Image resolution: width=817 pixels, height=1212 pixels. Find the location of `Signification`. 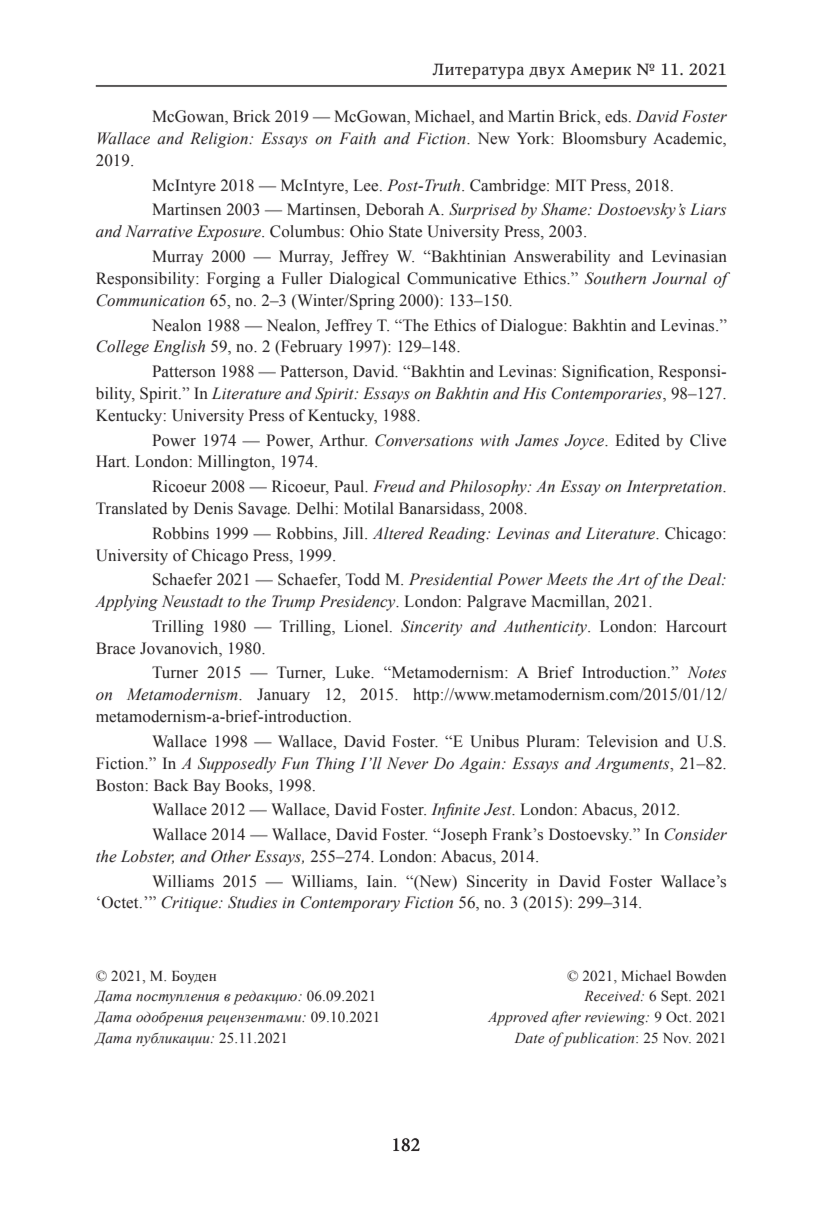

Signification is located at coordinates (607, 373).
